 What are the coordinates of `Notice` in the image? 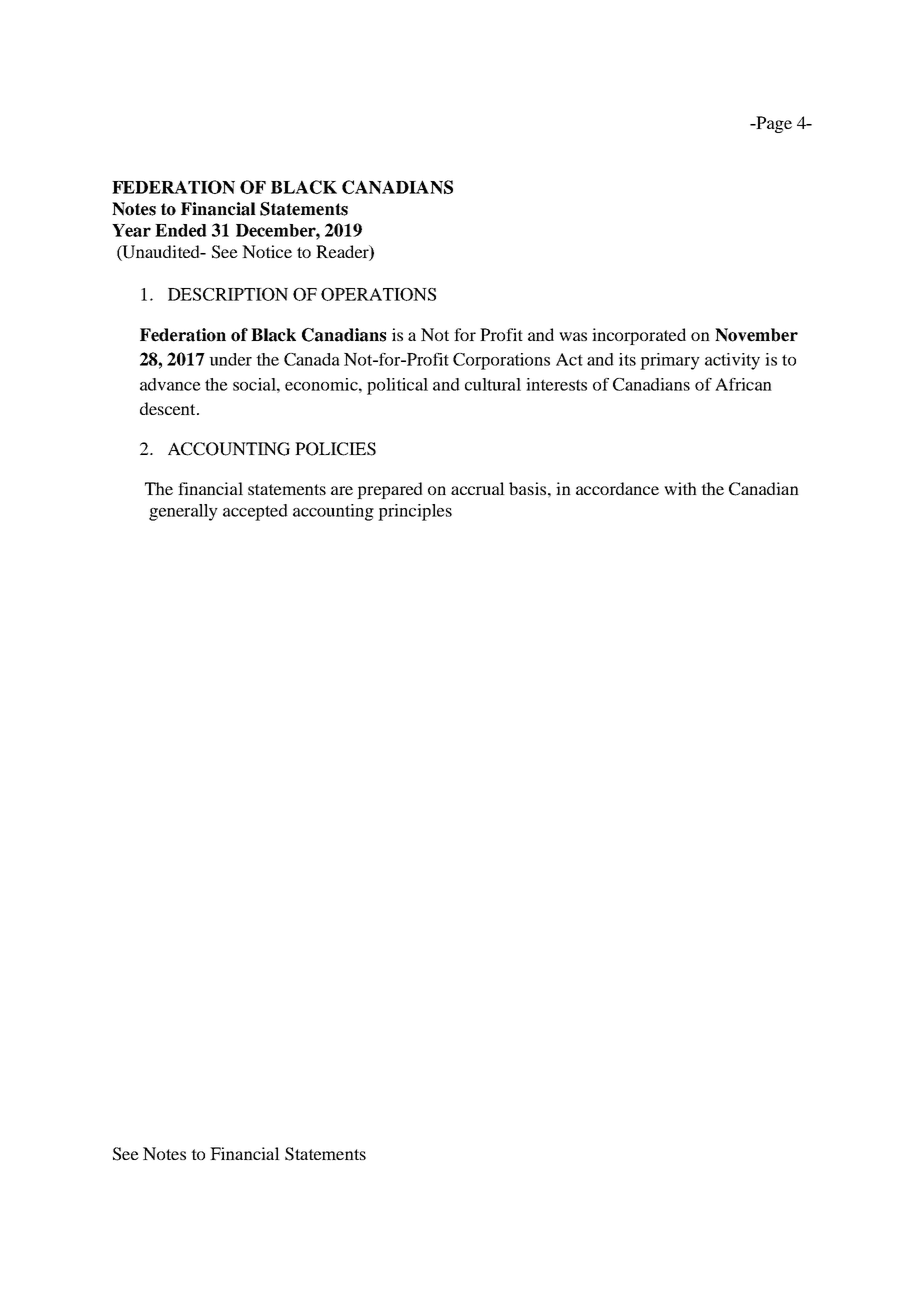 It's located at (267, 251).
